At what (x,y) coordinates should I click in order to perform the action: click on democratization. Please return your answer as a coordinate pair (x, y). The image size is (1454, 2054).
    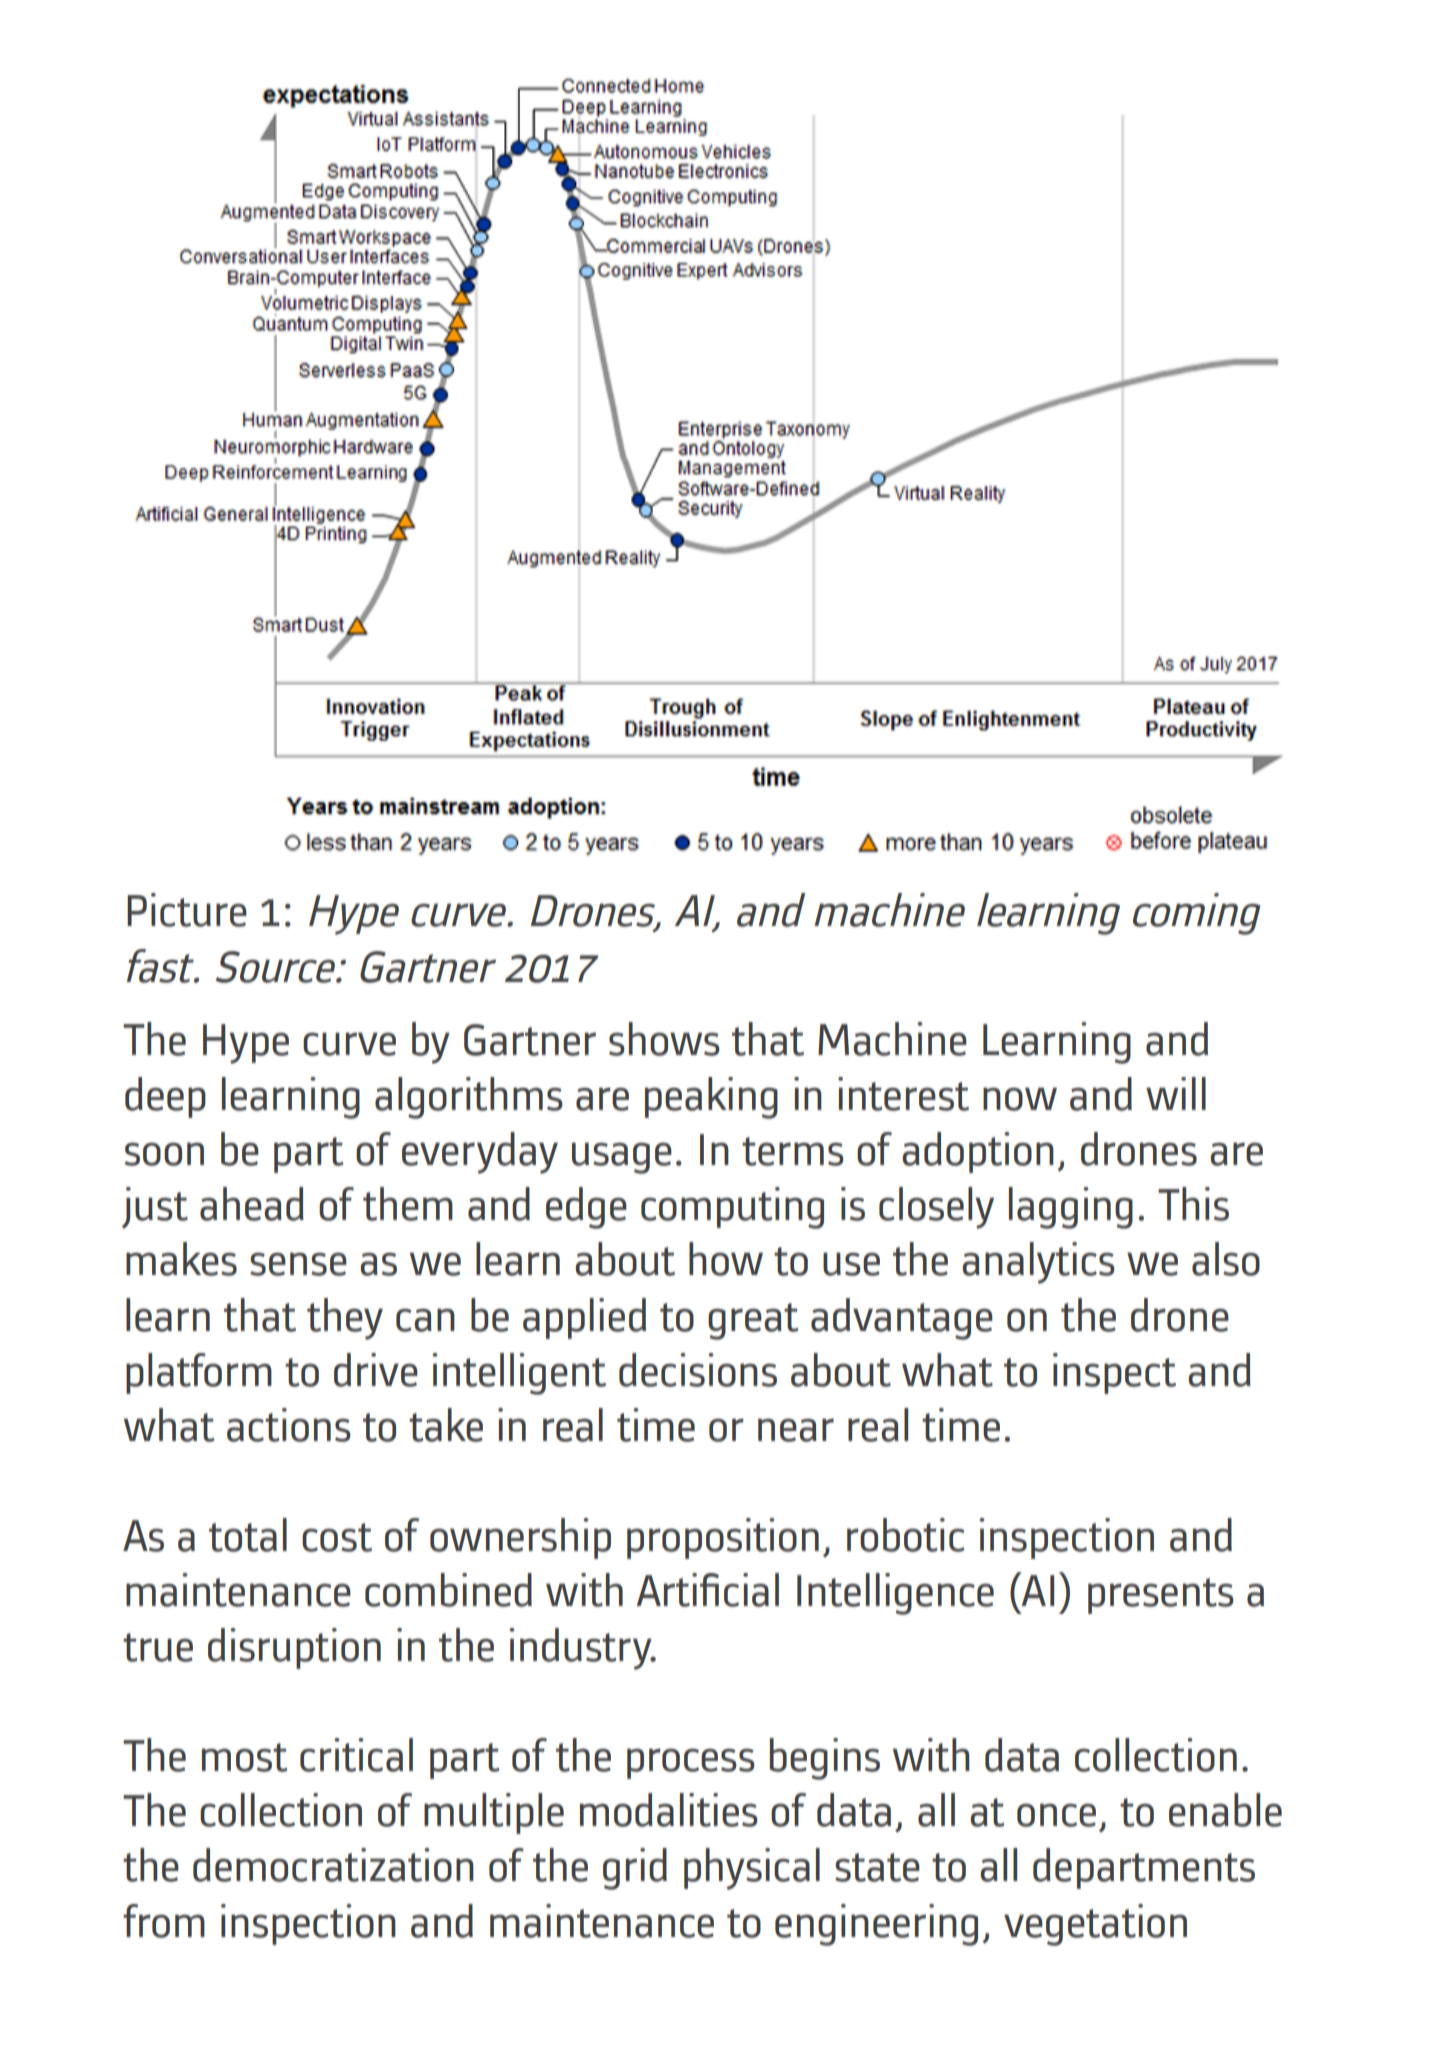
    Looking at the image, I should click on (333, 1865).
